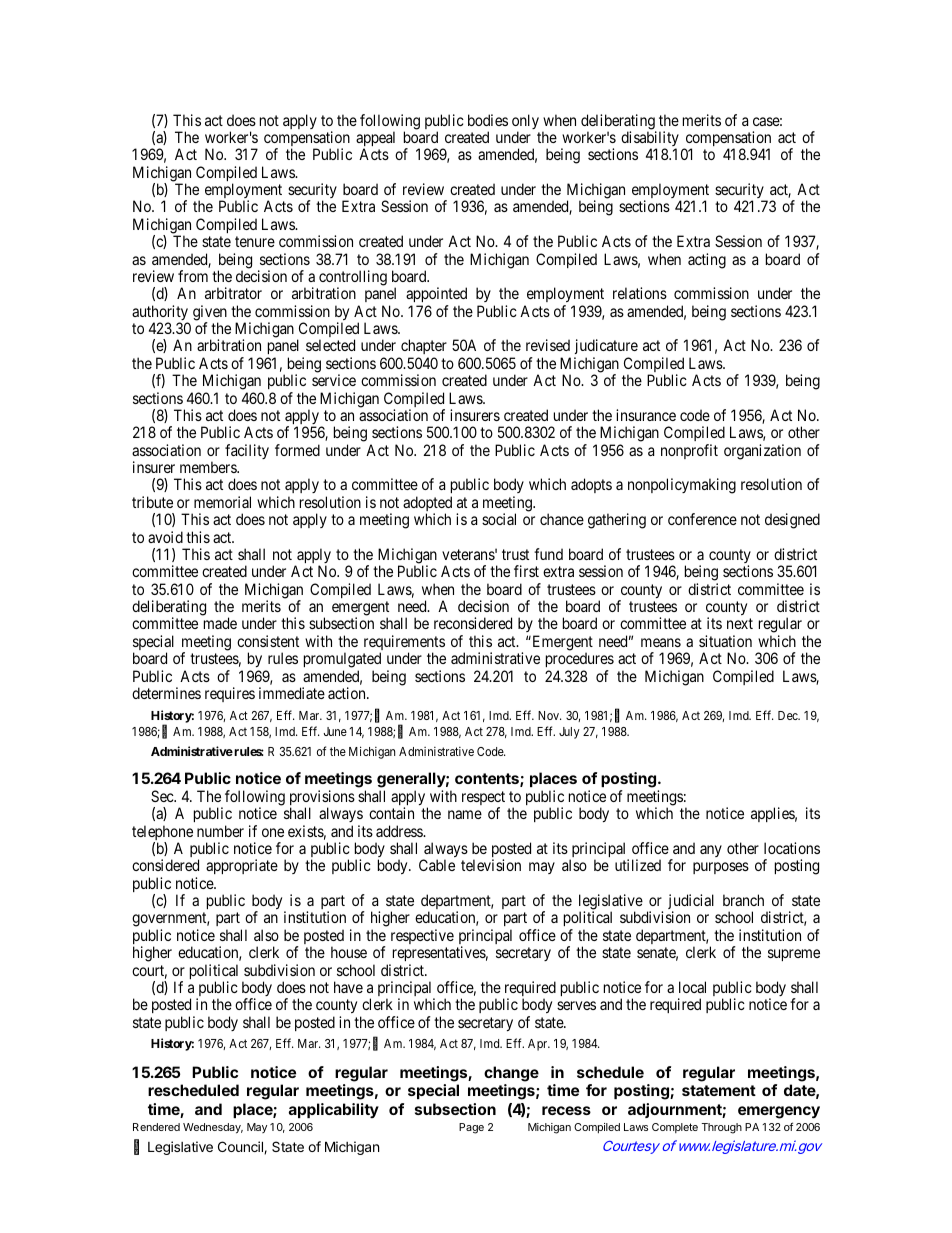  Describe the element at coordinates (471, 1128) in the screenshot. I see `Page` at that location.
